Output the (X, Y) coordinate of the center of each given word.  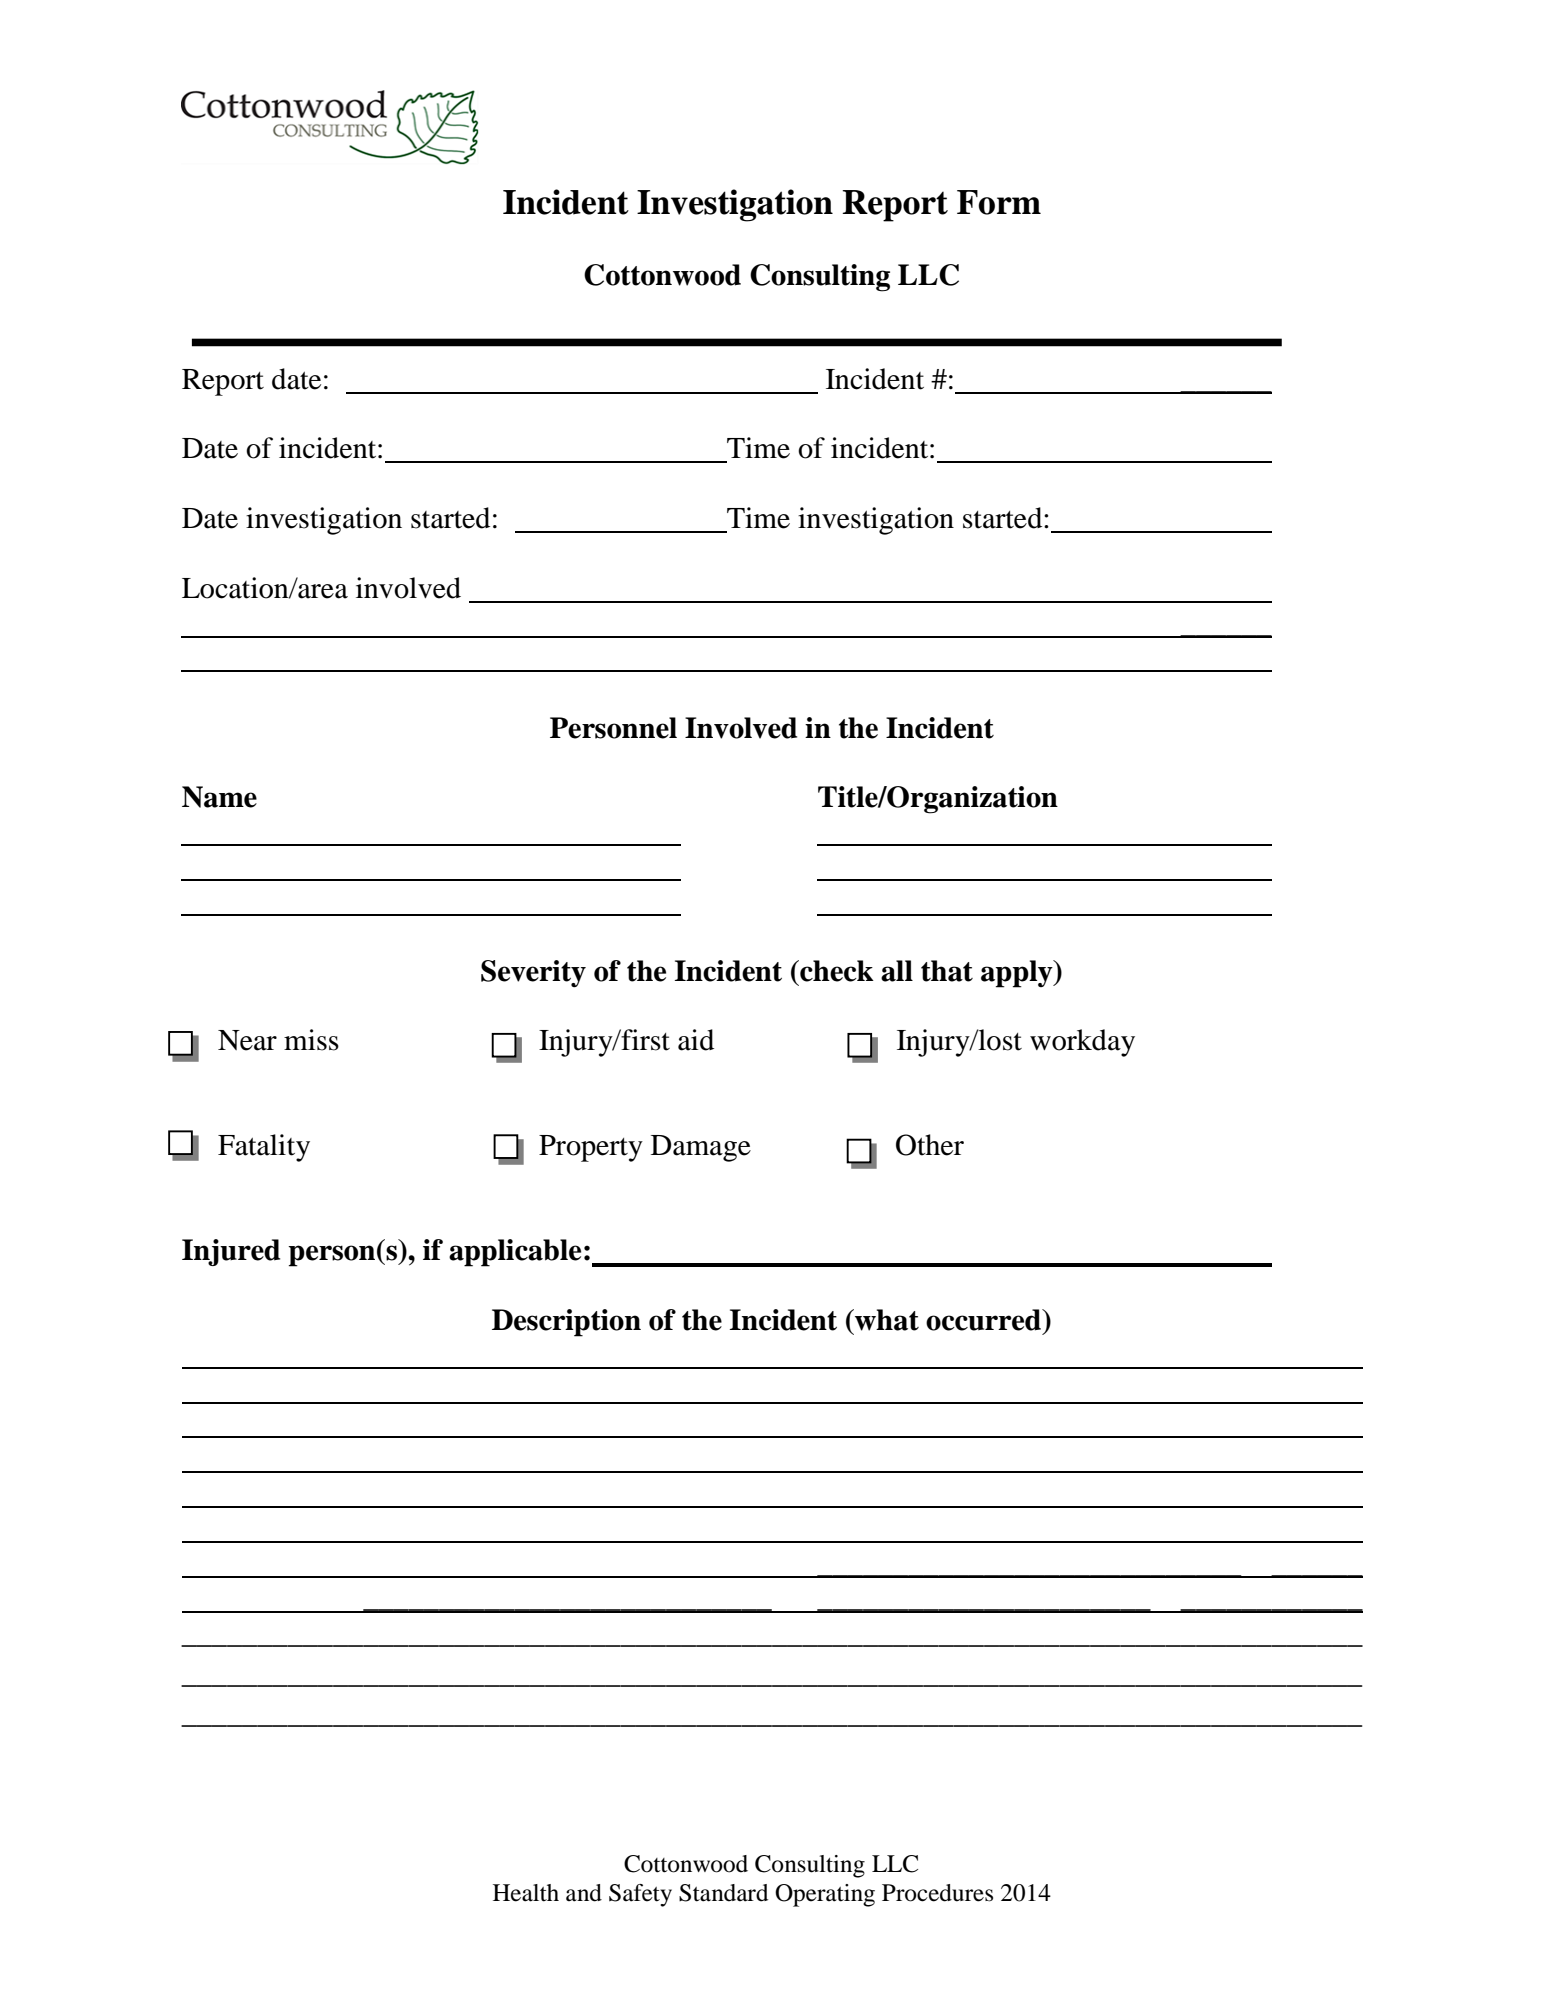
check (836, 971)
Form (999, 202)
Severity (533, 974)
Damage (701, 1148)
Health (526, 1893)
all (897, 971)
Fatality (264, 1148)
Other (930, 1145)
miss (311, 1040)
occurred (985, 1320)
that (947, 971)
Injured (231, 1252)
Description (566, 1323)
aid (696, 1040)
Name (219, 797)
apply (1018, 974)
